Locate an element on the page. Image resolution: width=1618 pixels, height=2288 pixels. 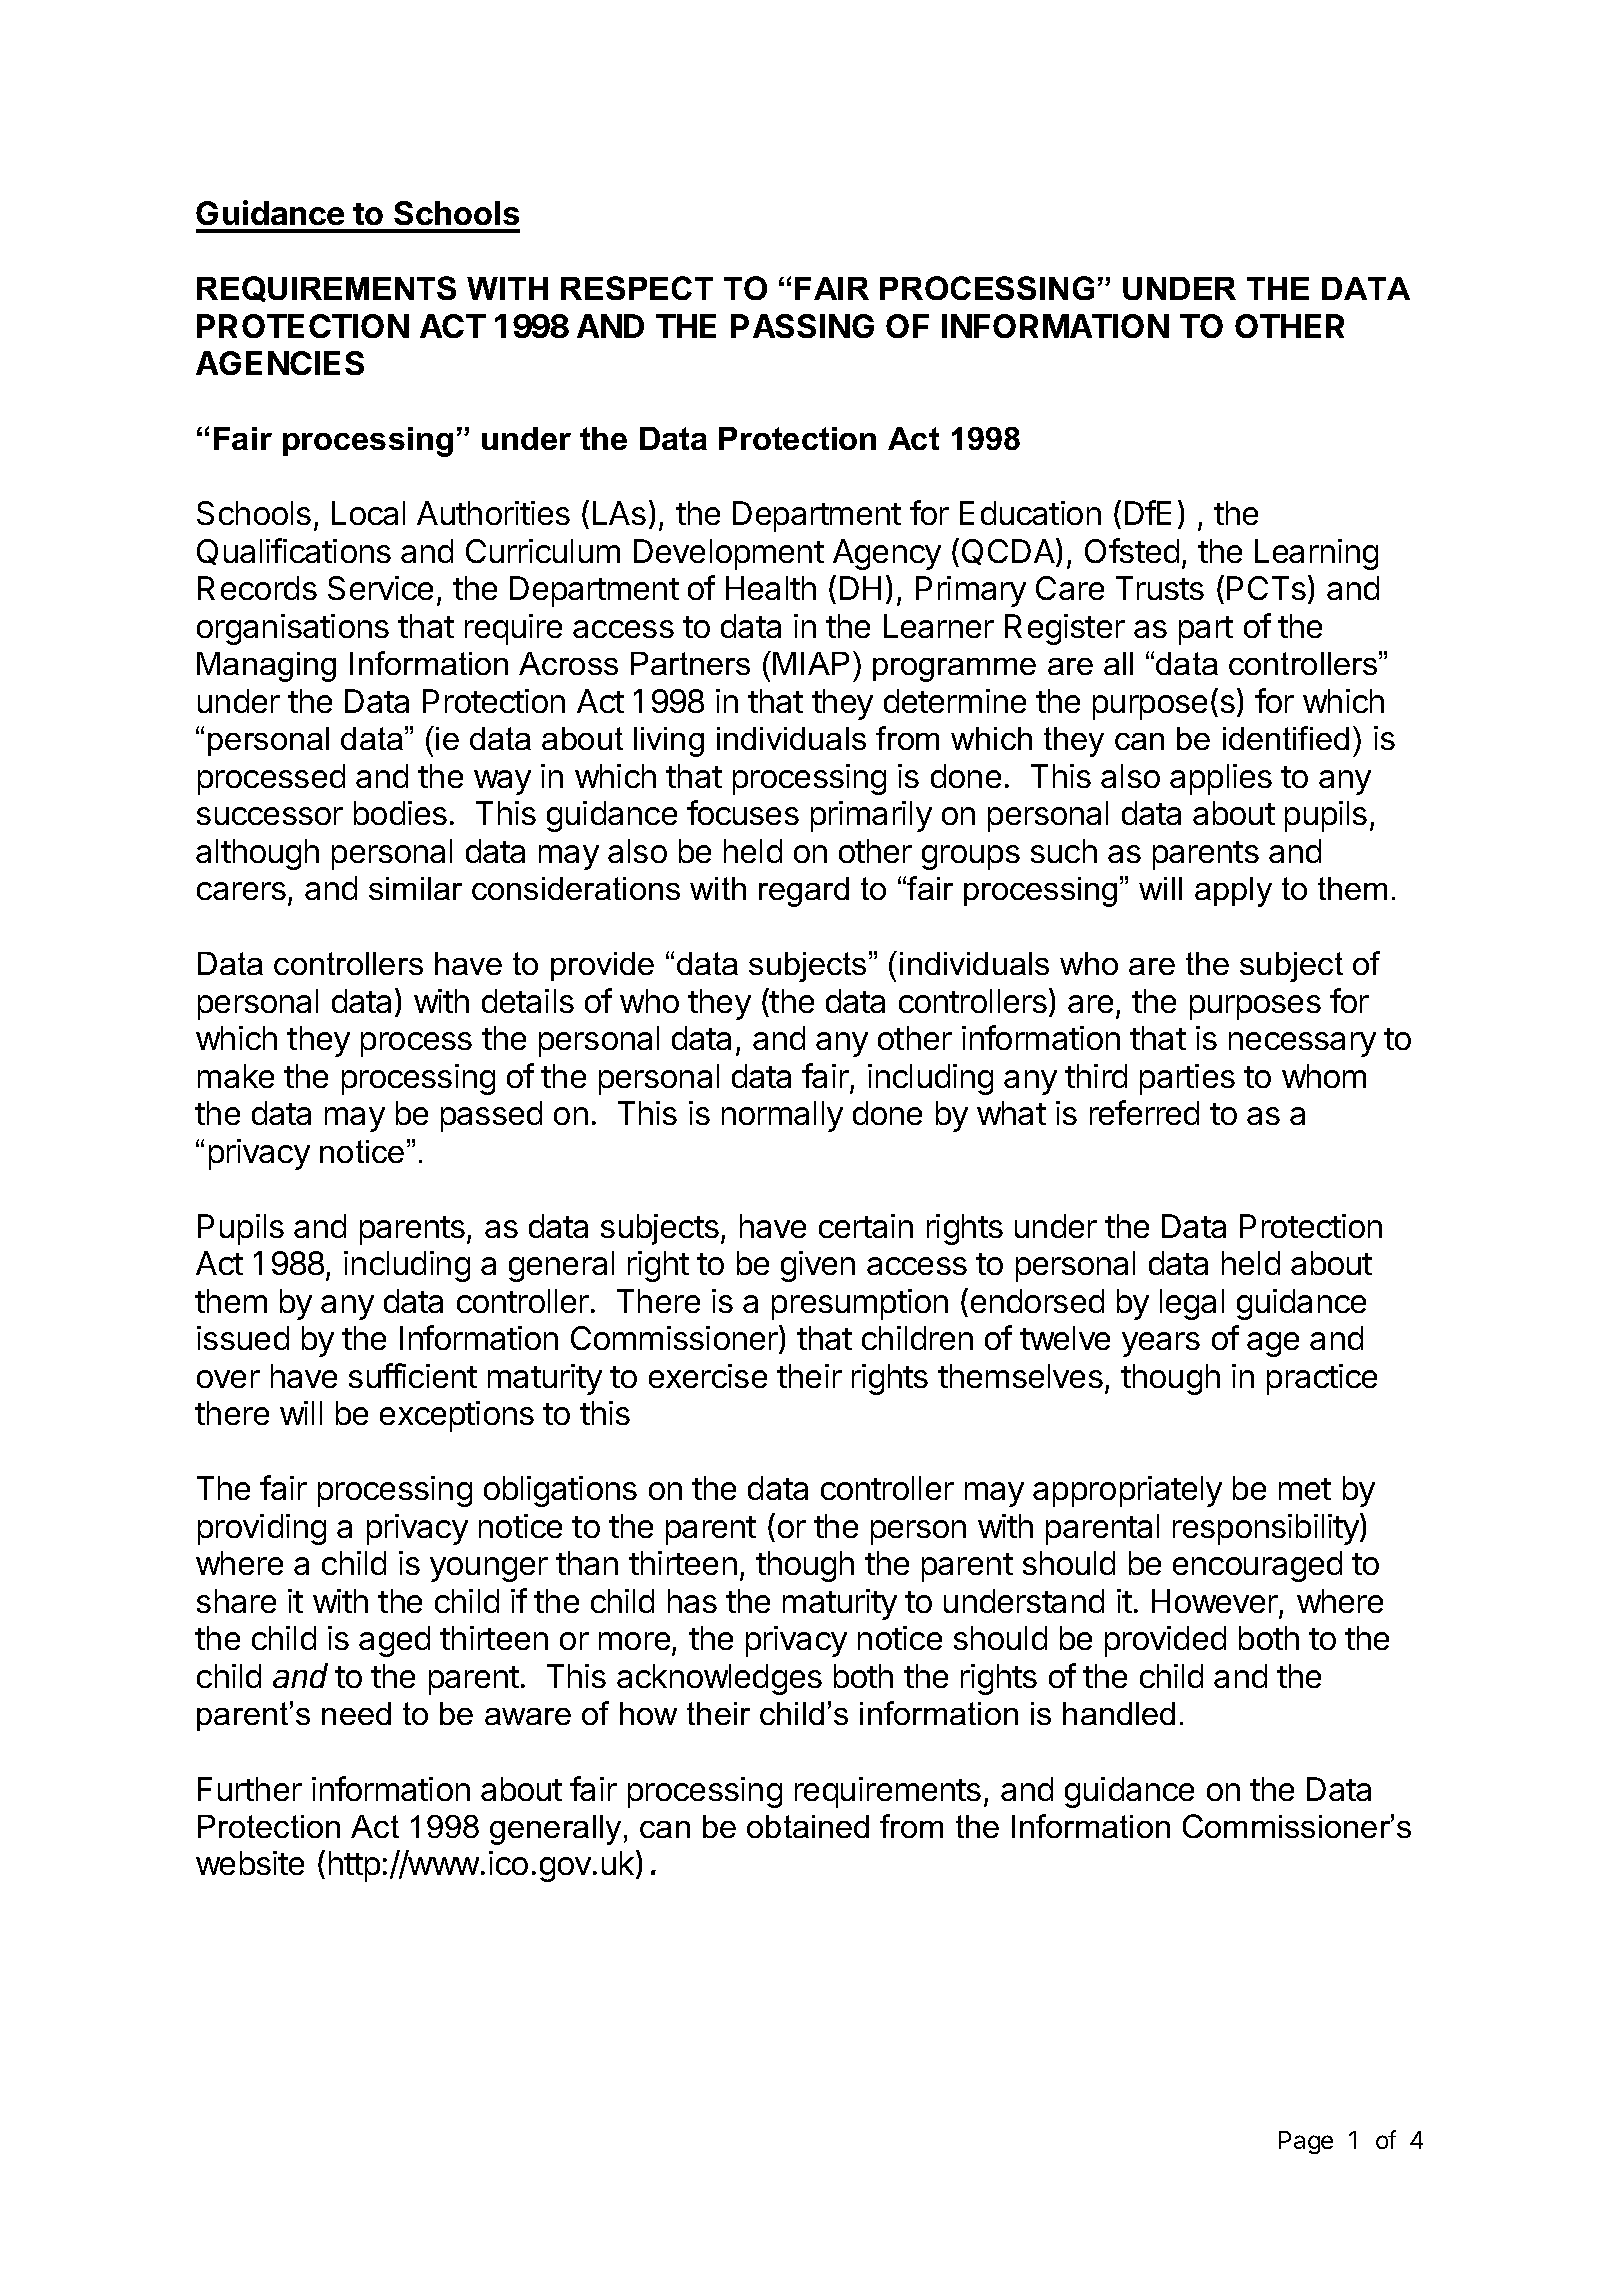
legal is located at coordinates (1192, 1304).
